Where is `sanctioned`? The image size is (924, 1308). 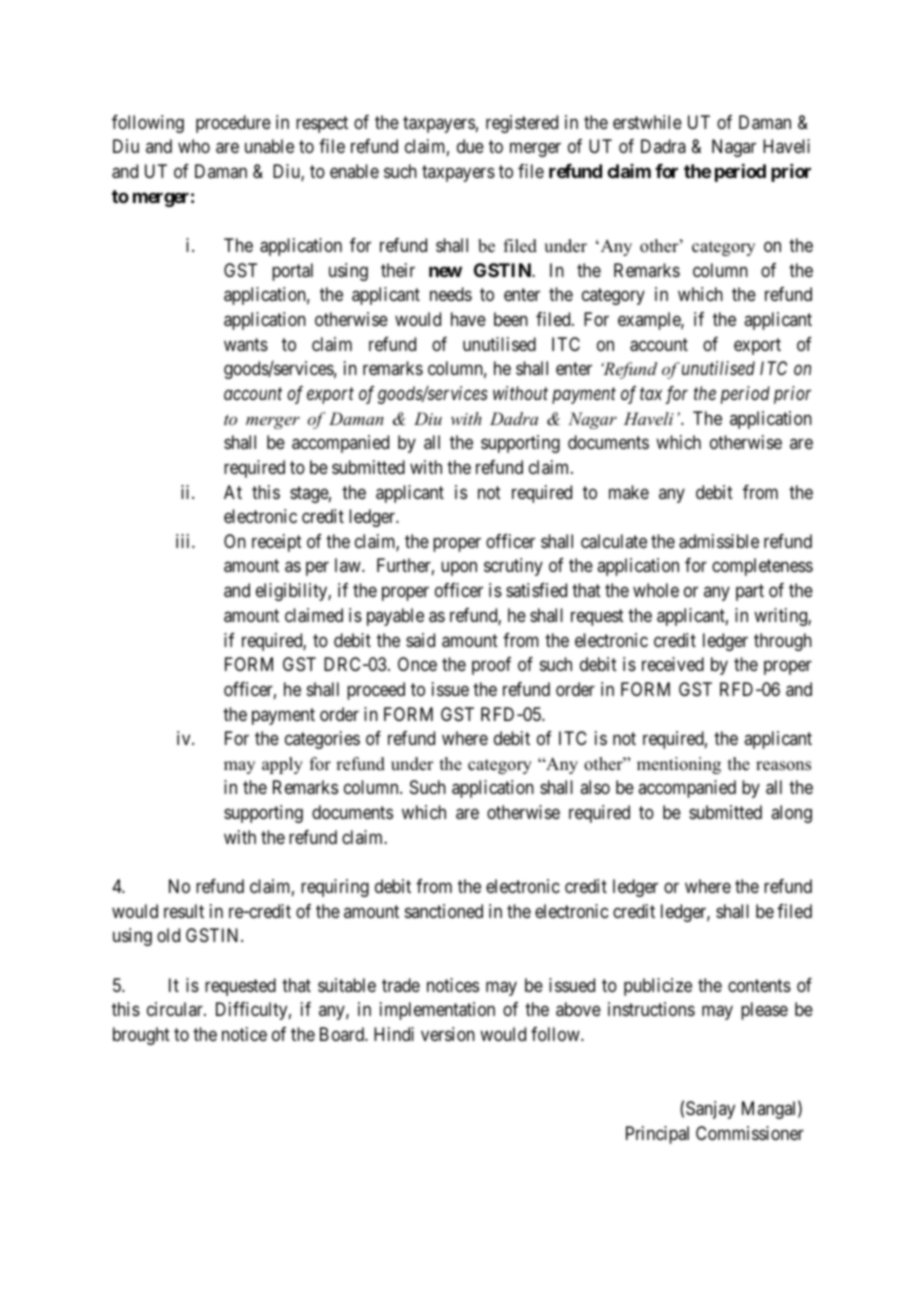
sanctioned is located at coordinates (444, 911).
